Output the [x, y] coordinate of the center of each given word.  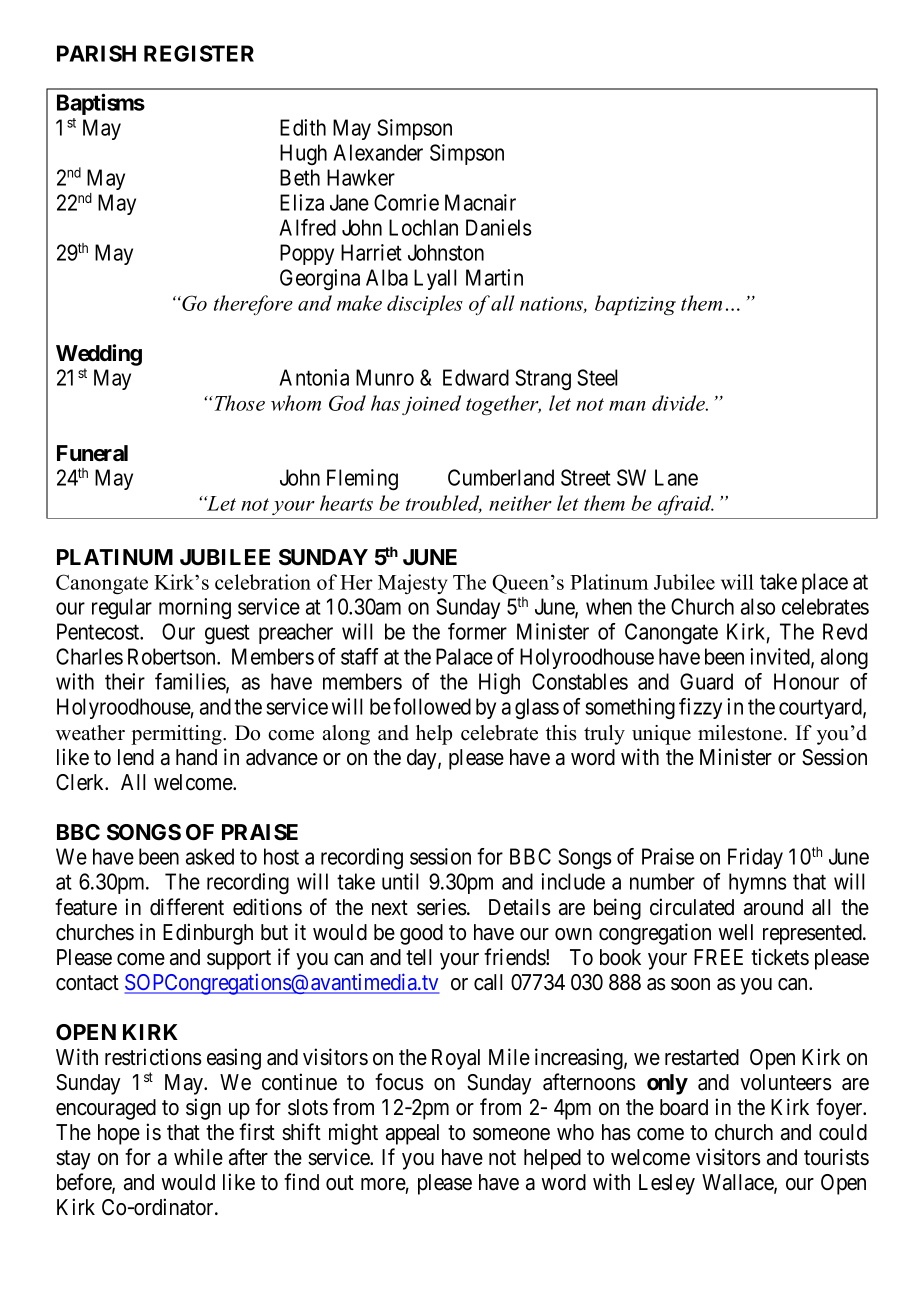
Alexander [378, 152]
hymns [758, 883]
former [477, 631]
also [758, 606]
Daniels [499, 227]
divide [679, 403]
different [187, 907]
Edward [476, 377]
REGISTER [199, 53]
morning [195, 608]
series [442, 907]
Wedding [99, 355]
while [198, 1157]
